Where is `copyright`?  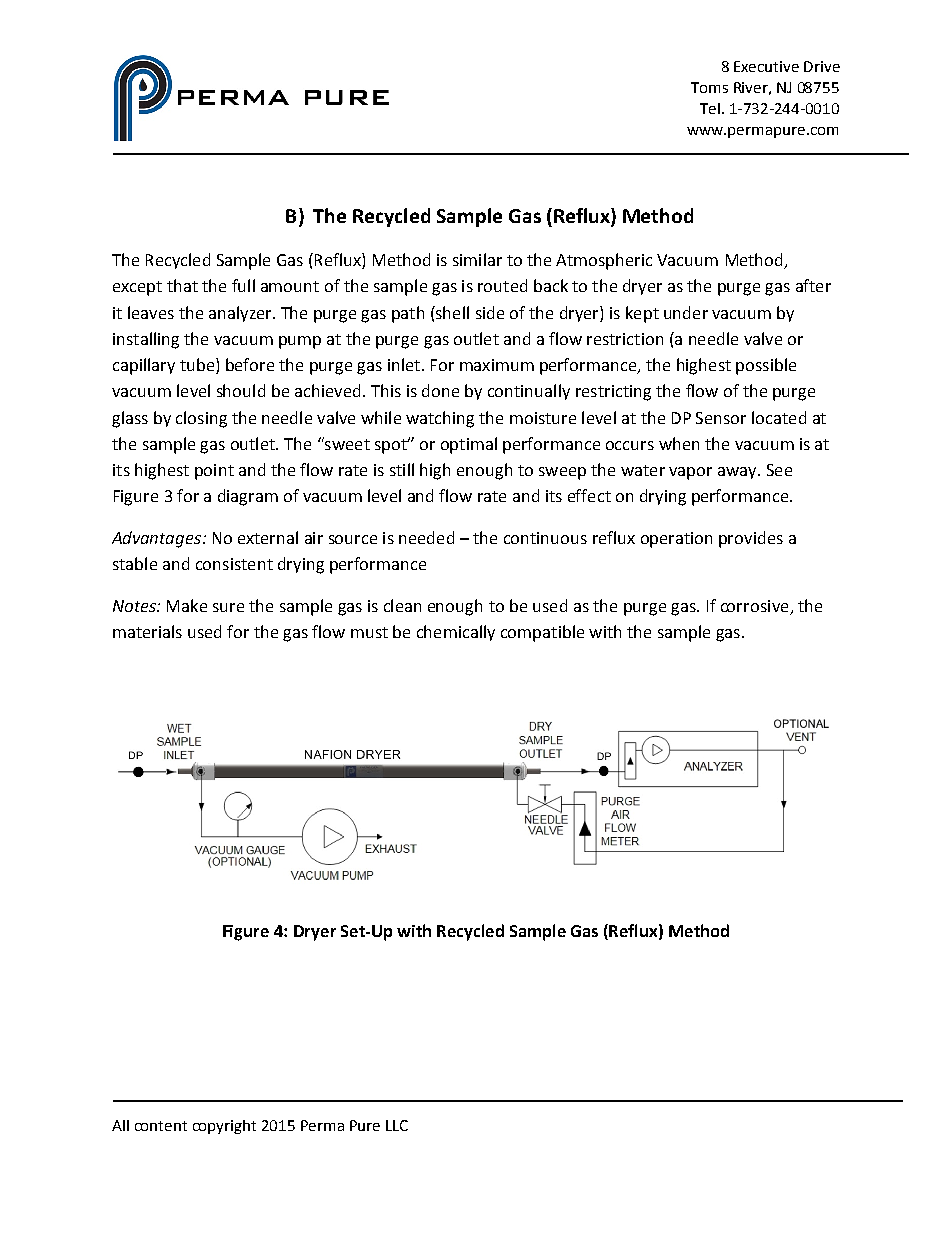
copyright is located at coordinates (224, 1127).
